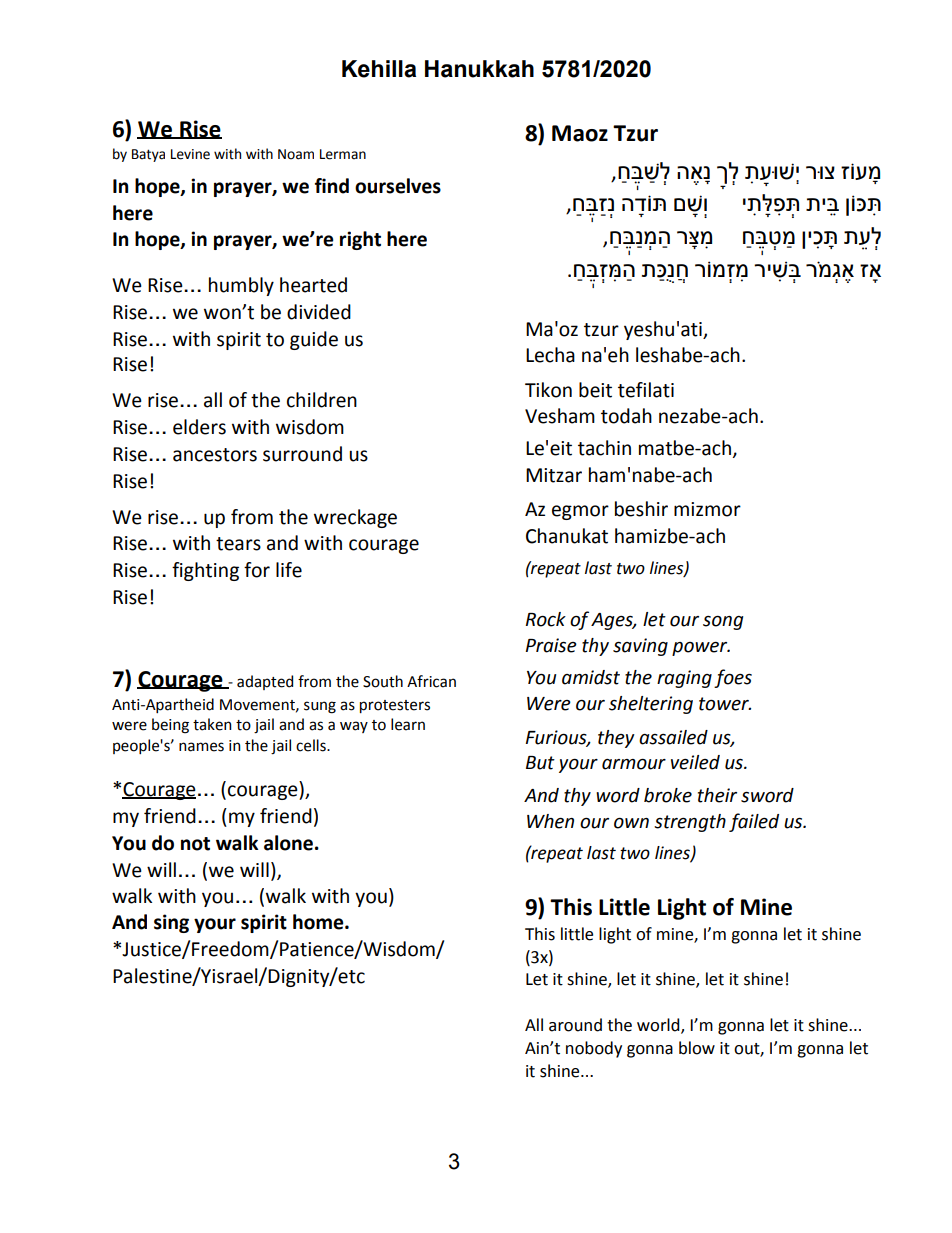 Image resolution: width=952 pixels, height=1233 pixels. What do you see at coordinates (673, 737) in the screenshot?
I see `assailed` at bounding box center [673, 737].
